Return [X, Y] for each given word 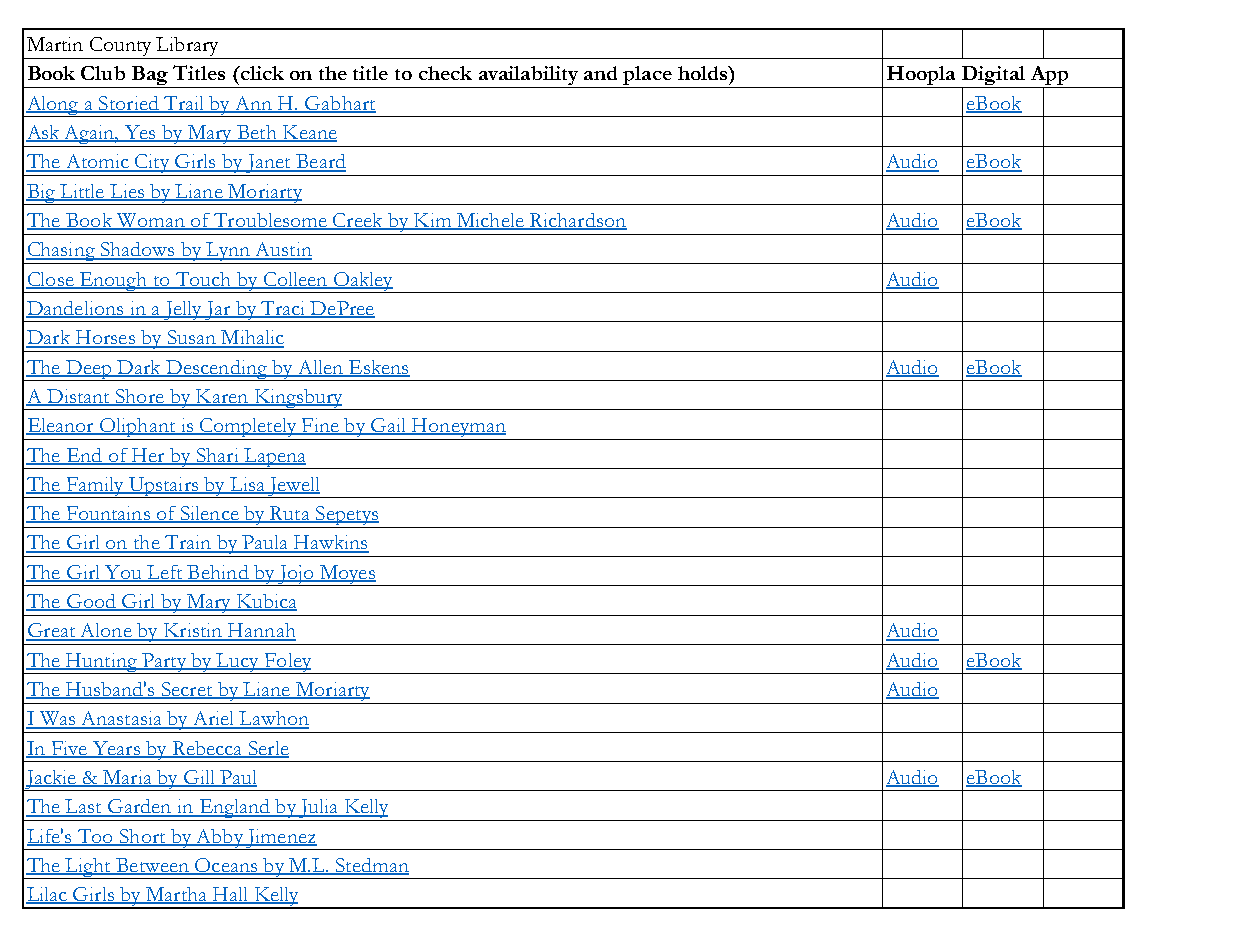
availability [528, 77]
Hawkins [330, 543]
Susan [191, 338]
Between [152, 866]
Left [165, 573]
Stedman [371, 866]
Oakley [363, 282]
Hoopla [921, 77]
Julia [318, 810]
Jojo [296, 575]
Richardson [577, 221]
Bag [150, 77]
